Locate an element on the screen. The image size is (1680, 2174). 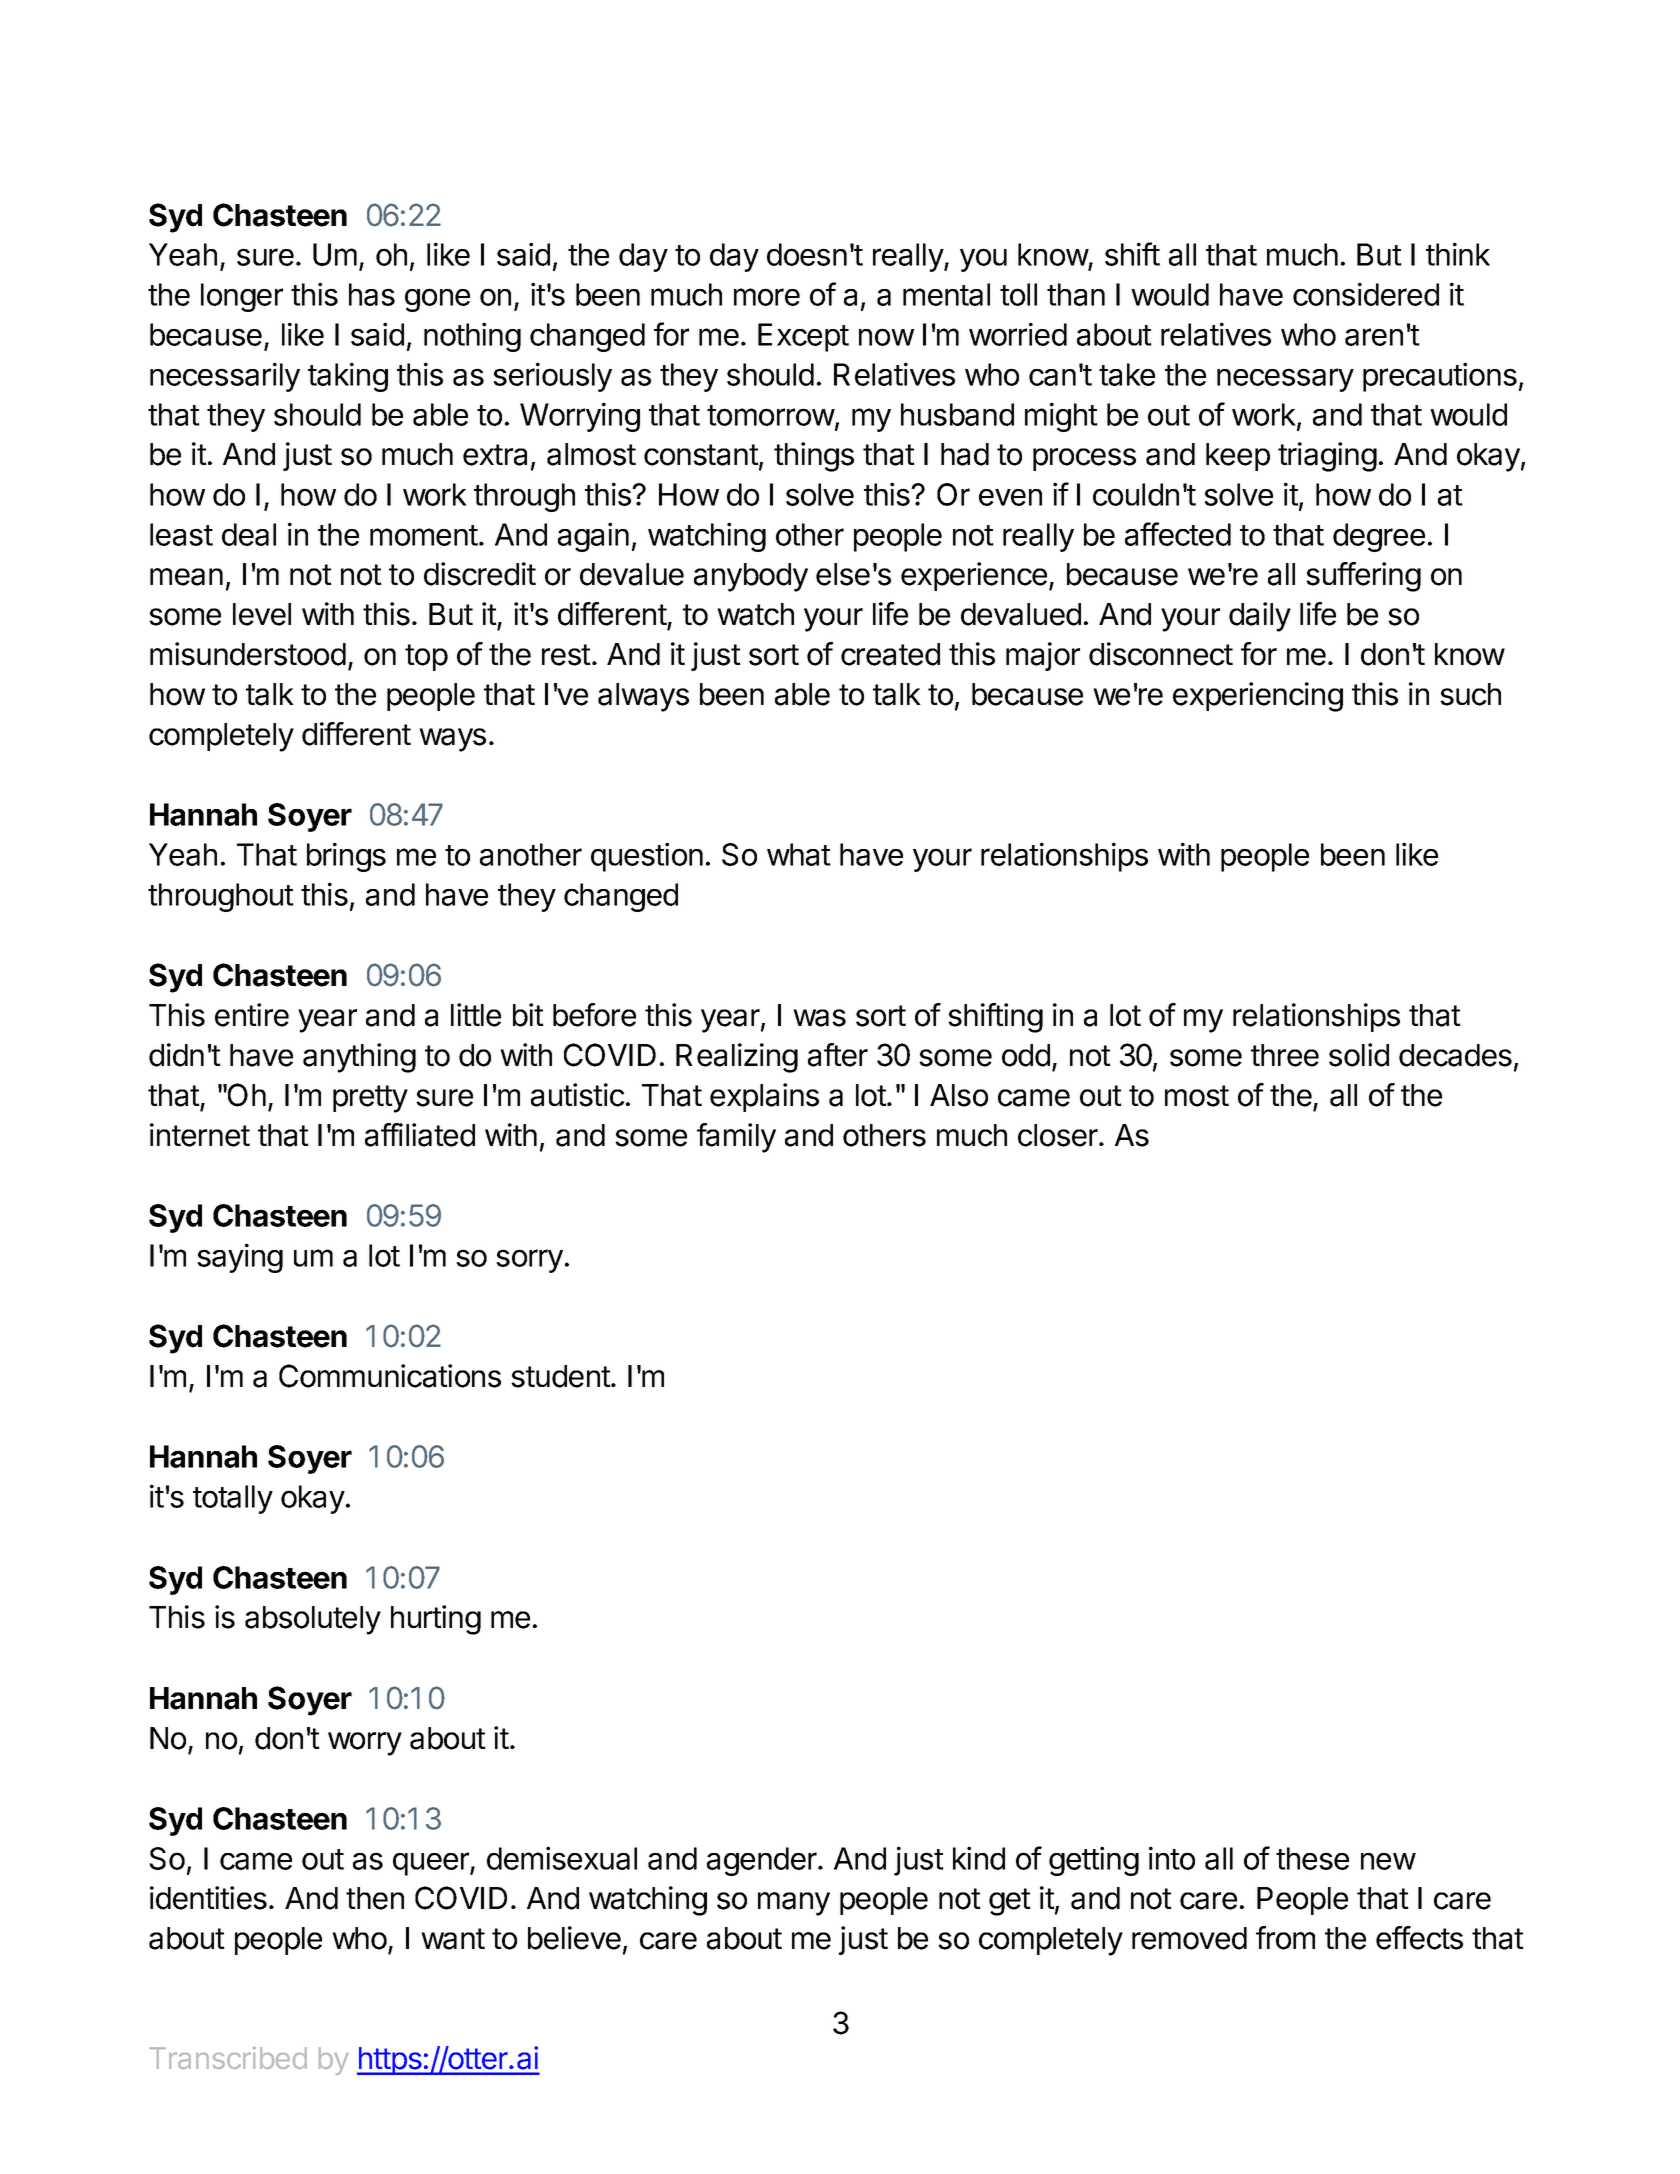
Except is located at coordinates (803, 337).
